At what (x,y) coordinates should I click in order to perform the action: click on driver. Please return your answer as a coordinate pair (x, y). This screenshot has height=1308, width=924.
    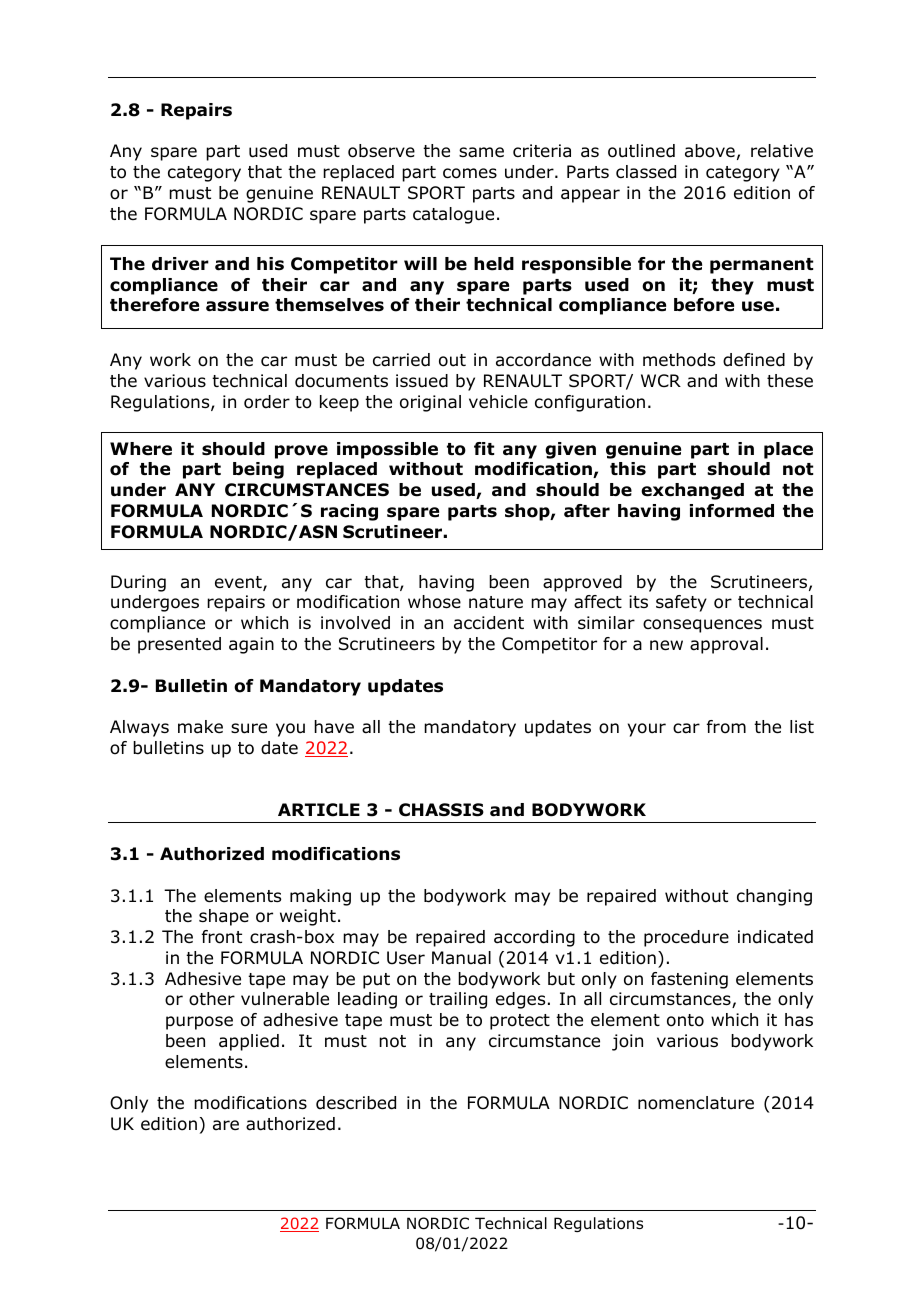
    Looking at the image, I should click on (180, 264).
